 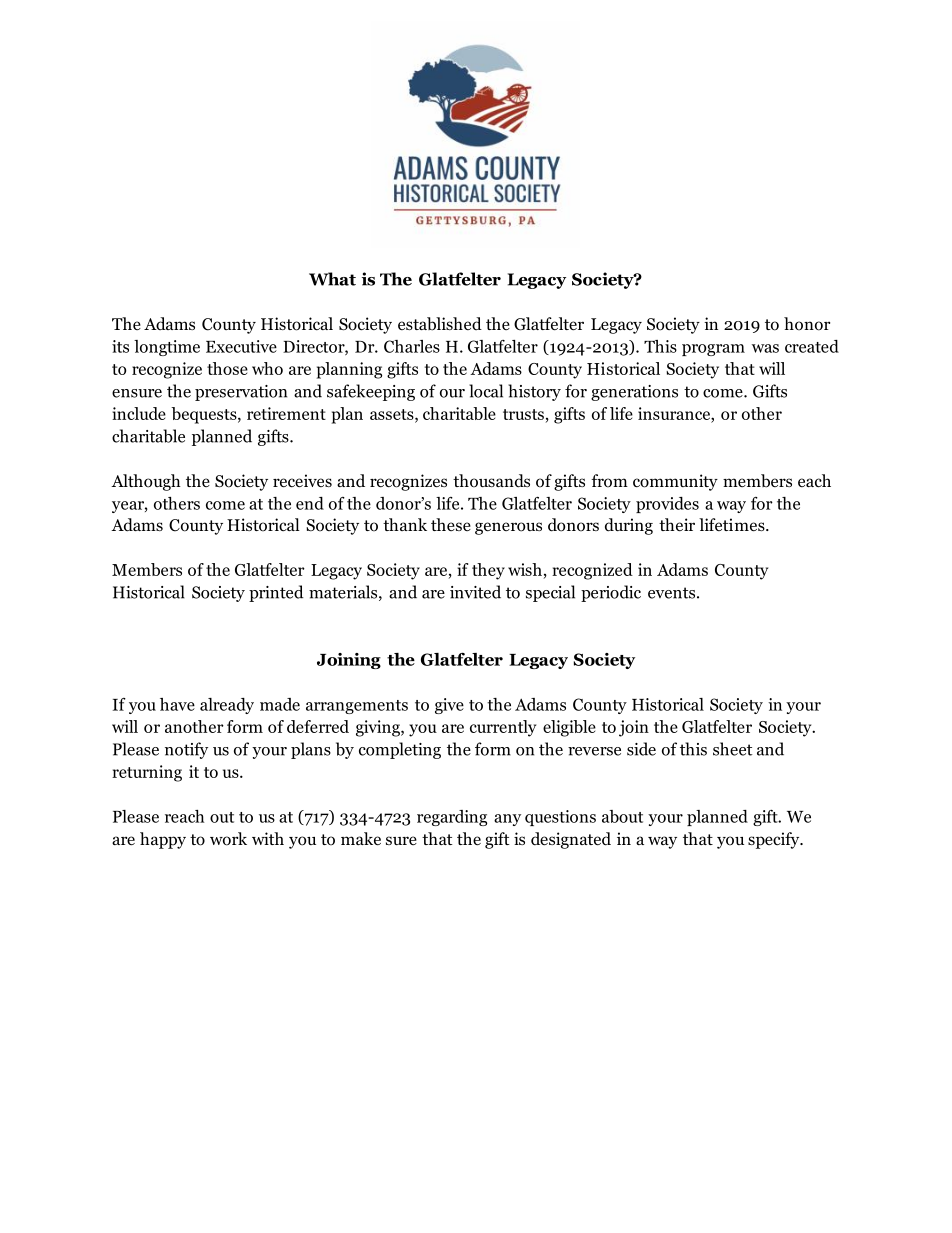 What do you see at coordinates (475, 592) in the page?
I see `invited` at bounding box center [475, 592].
